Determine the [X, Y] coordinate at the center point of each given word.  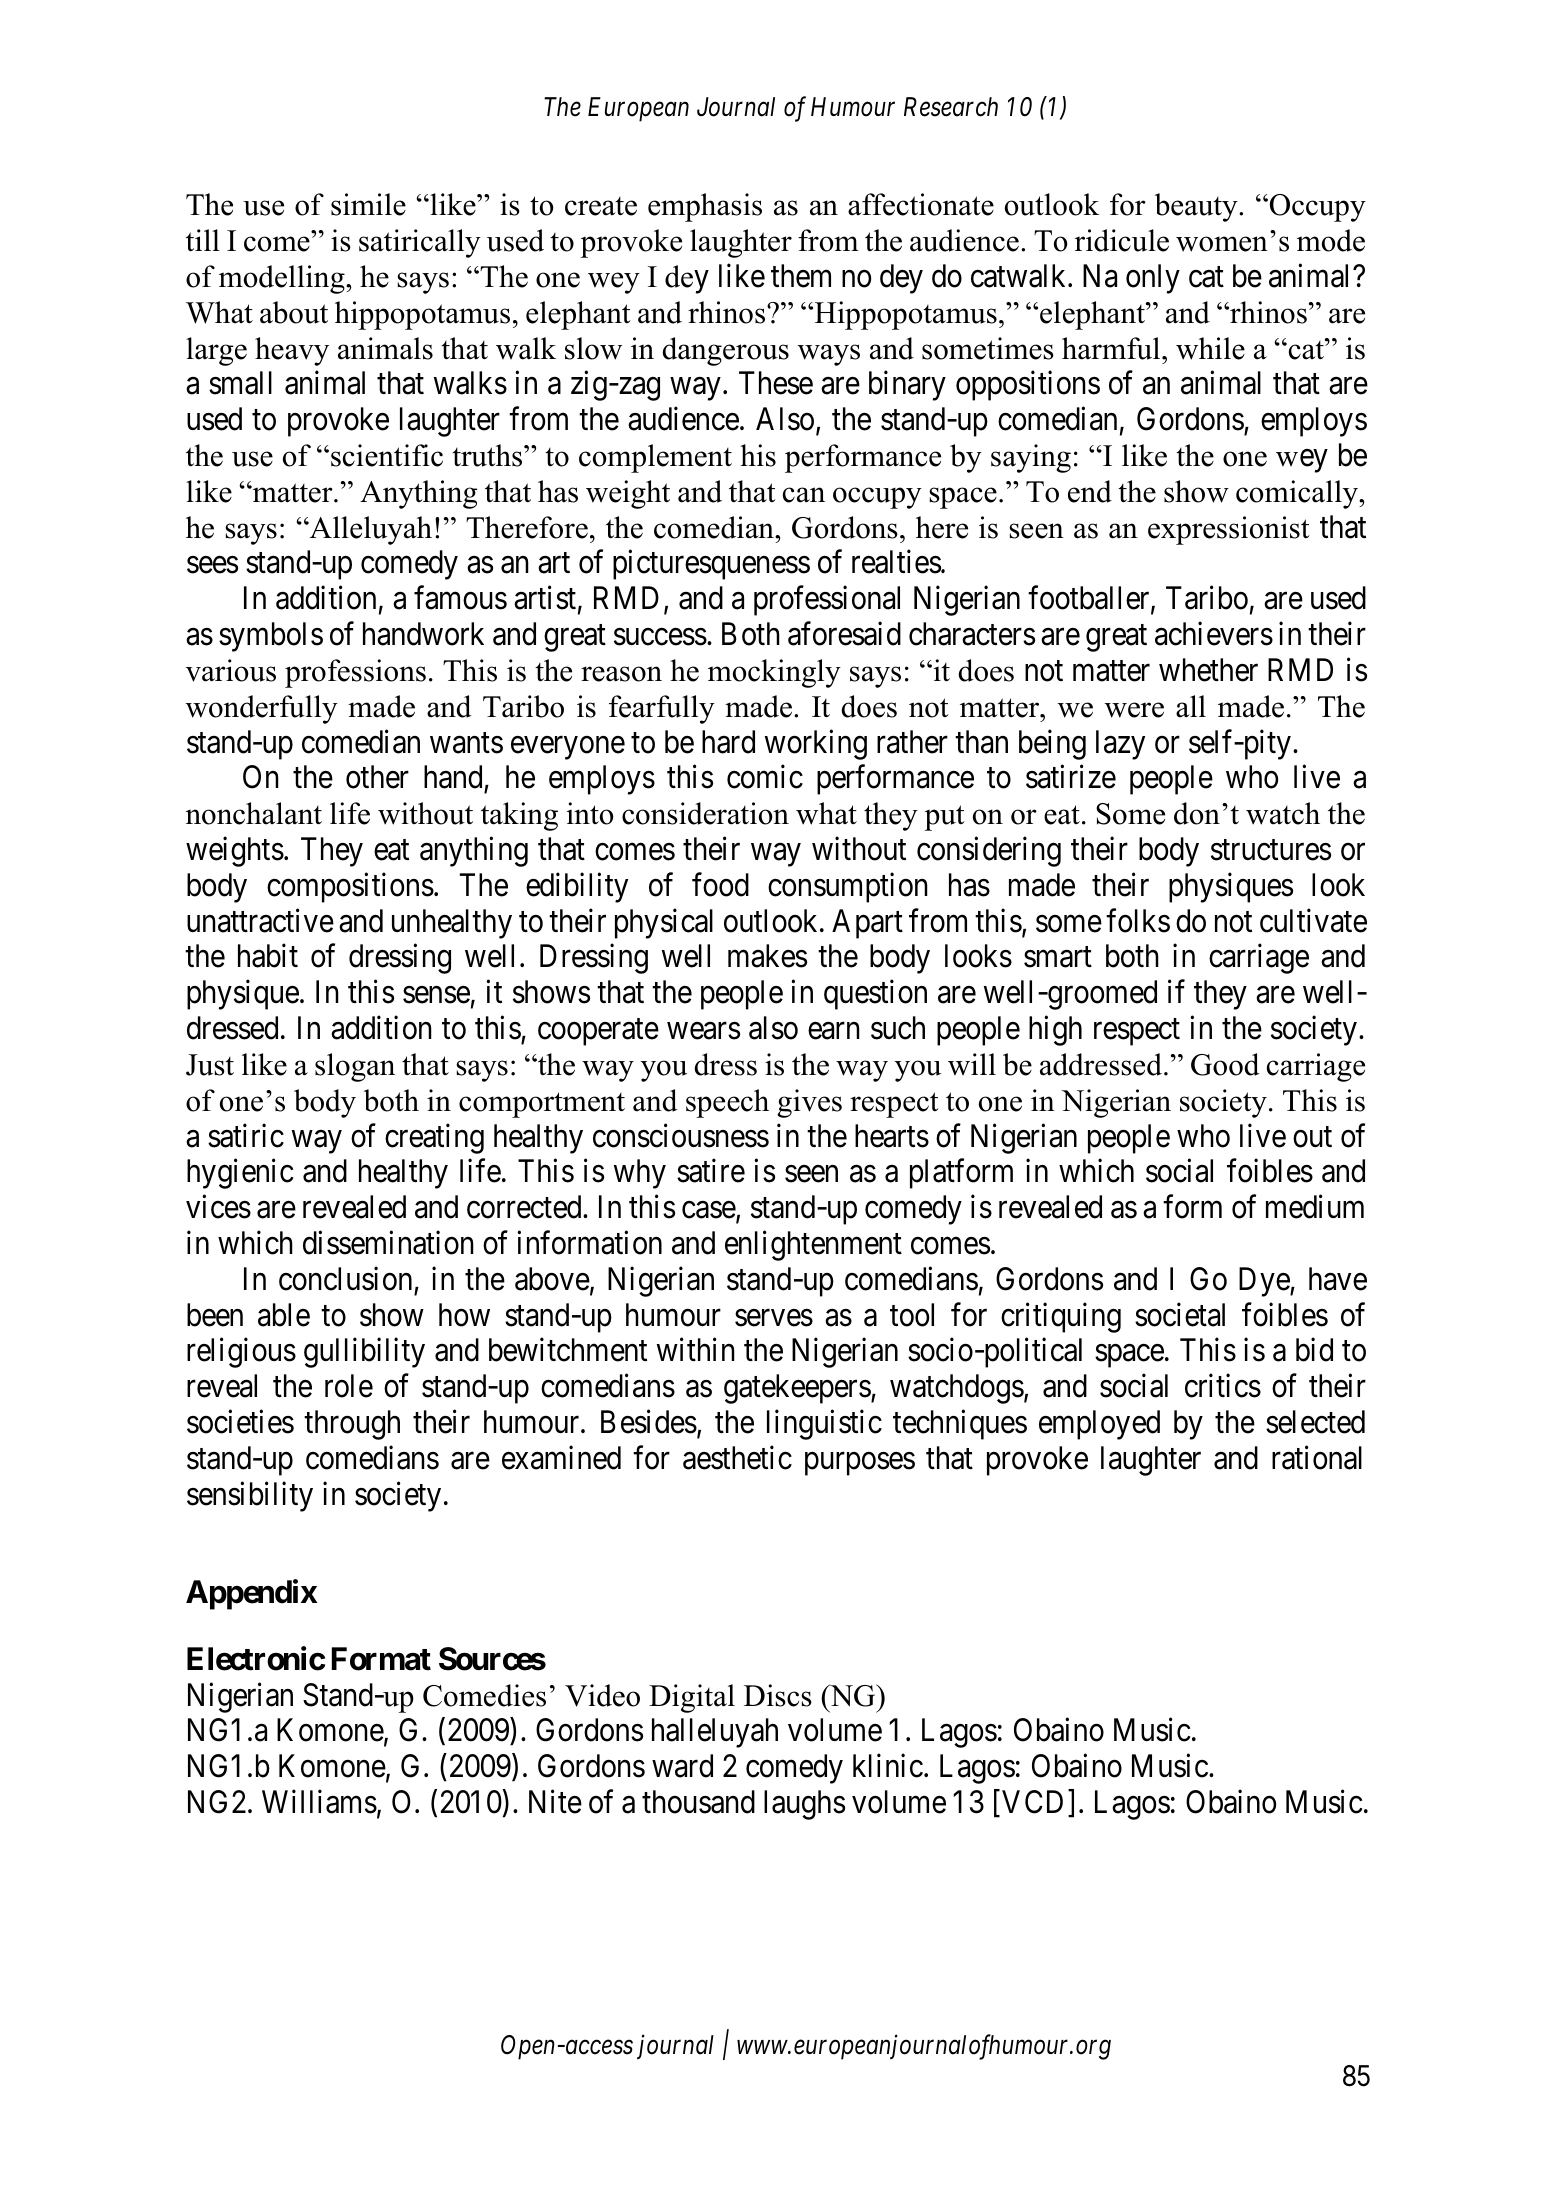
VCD [1032, 1802]
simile [368, 204]
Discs [778, 1695]
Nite [555, 1802]
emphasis [705, 207]
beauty [1197, 207]
